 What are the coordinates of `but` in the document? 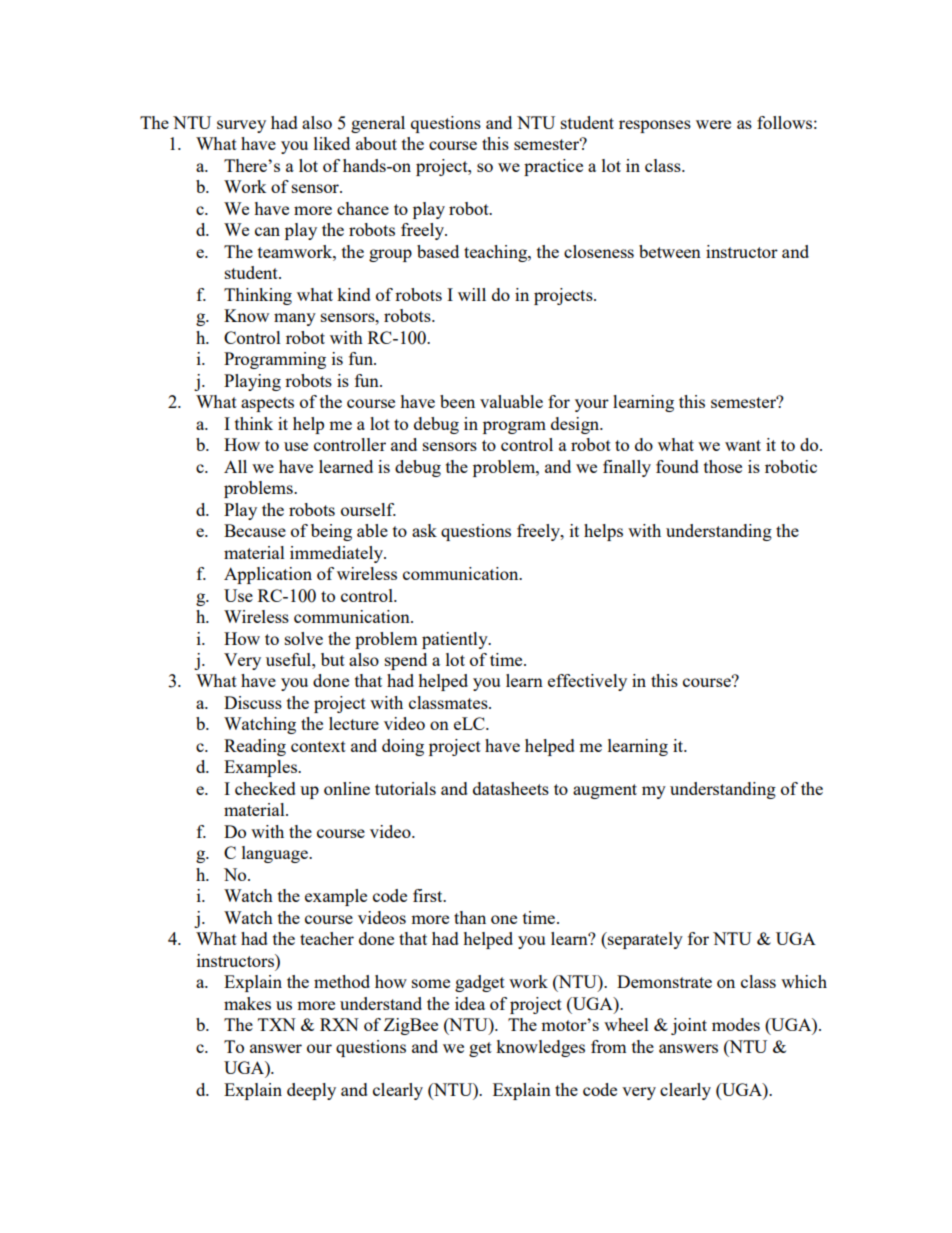 It's located at (333, 659).
